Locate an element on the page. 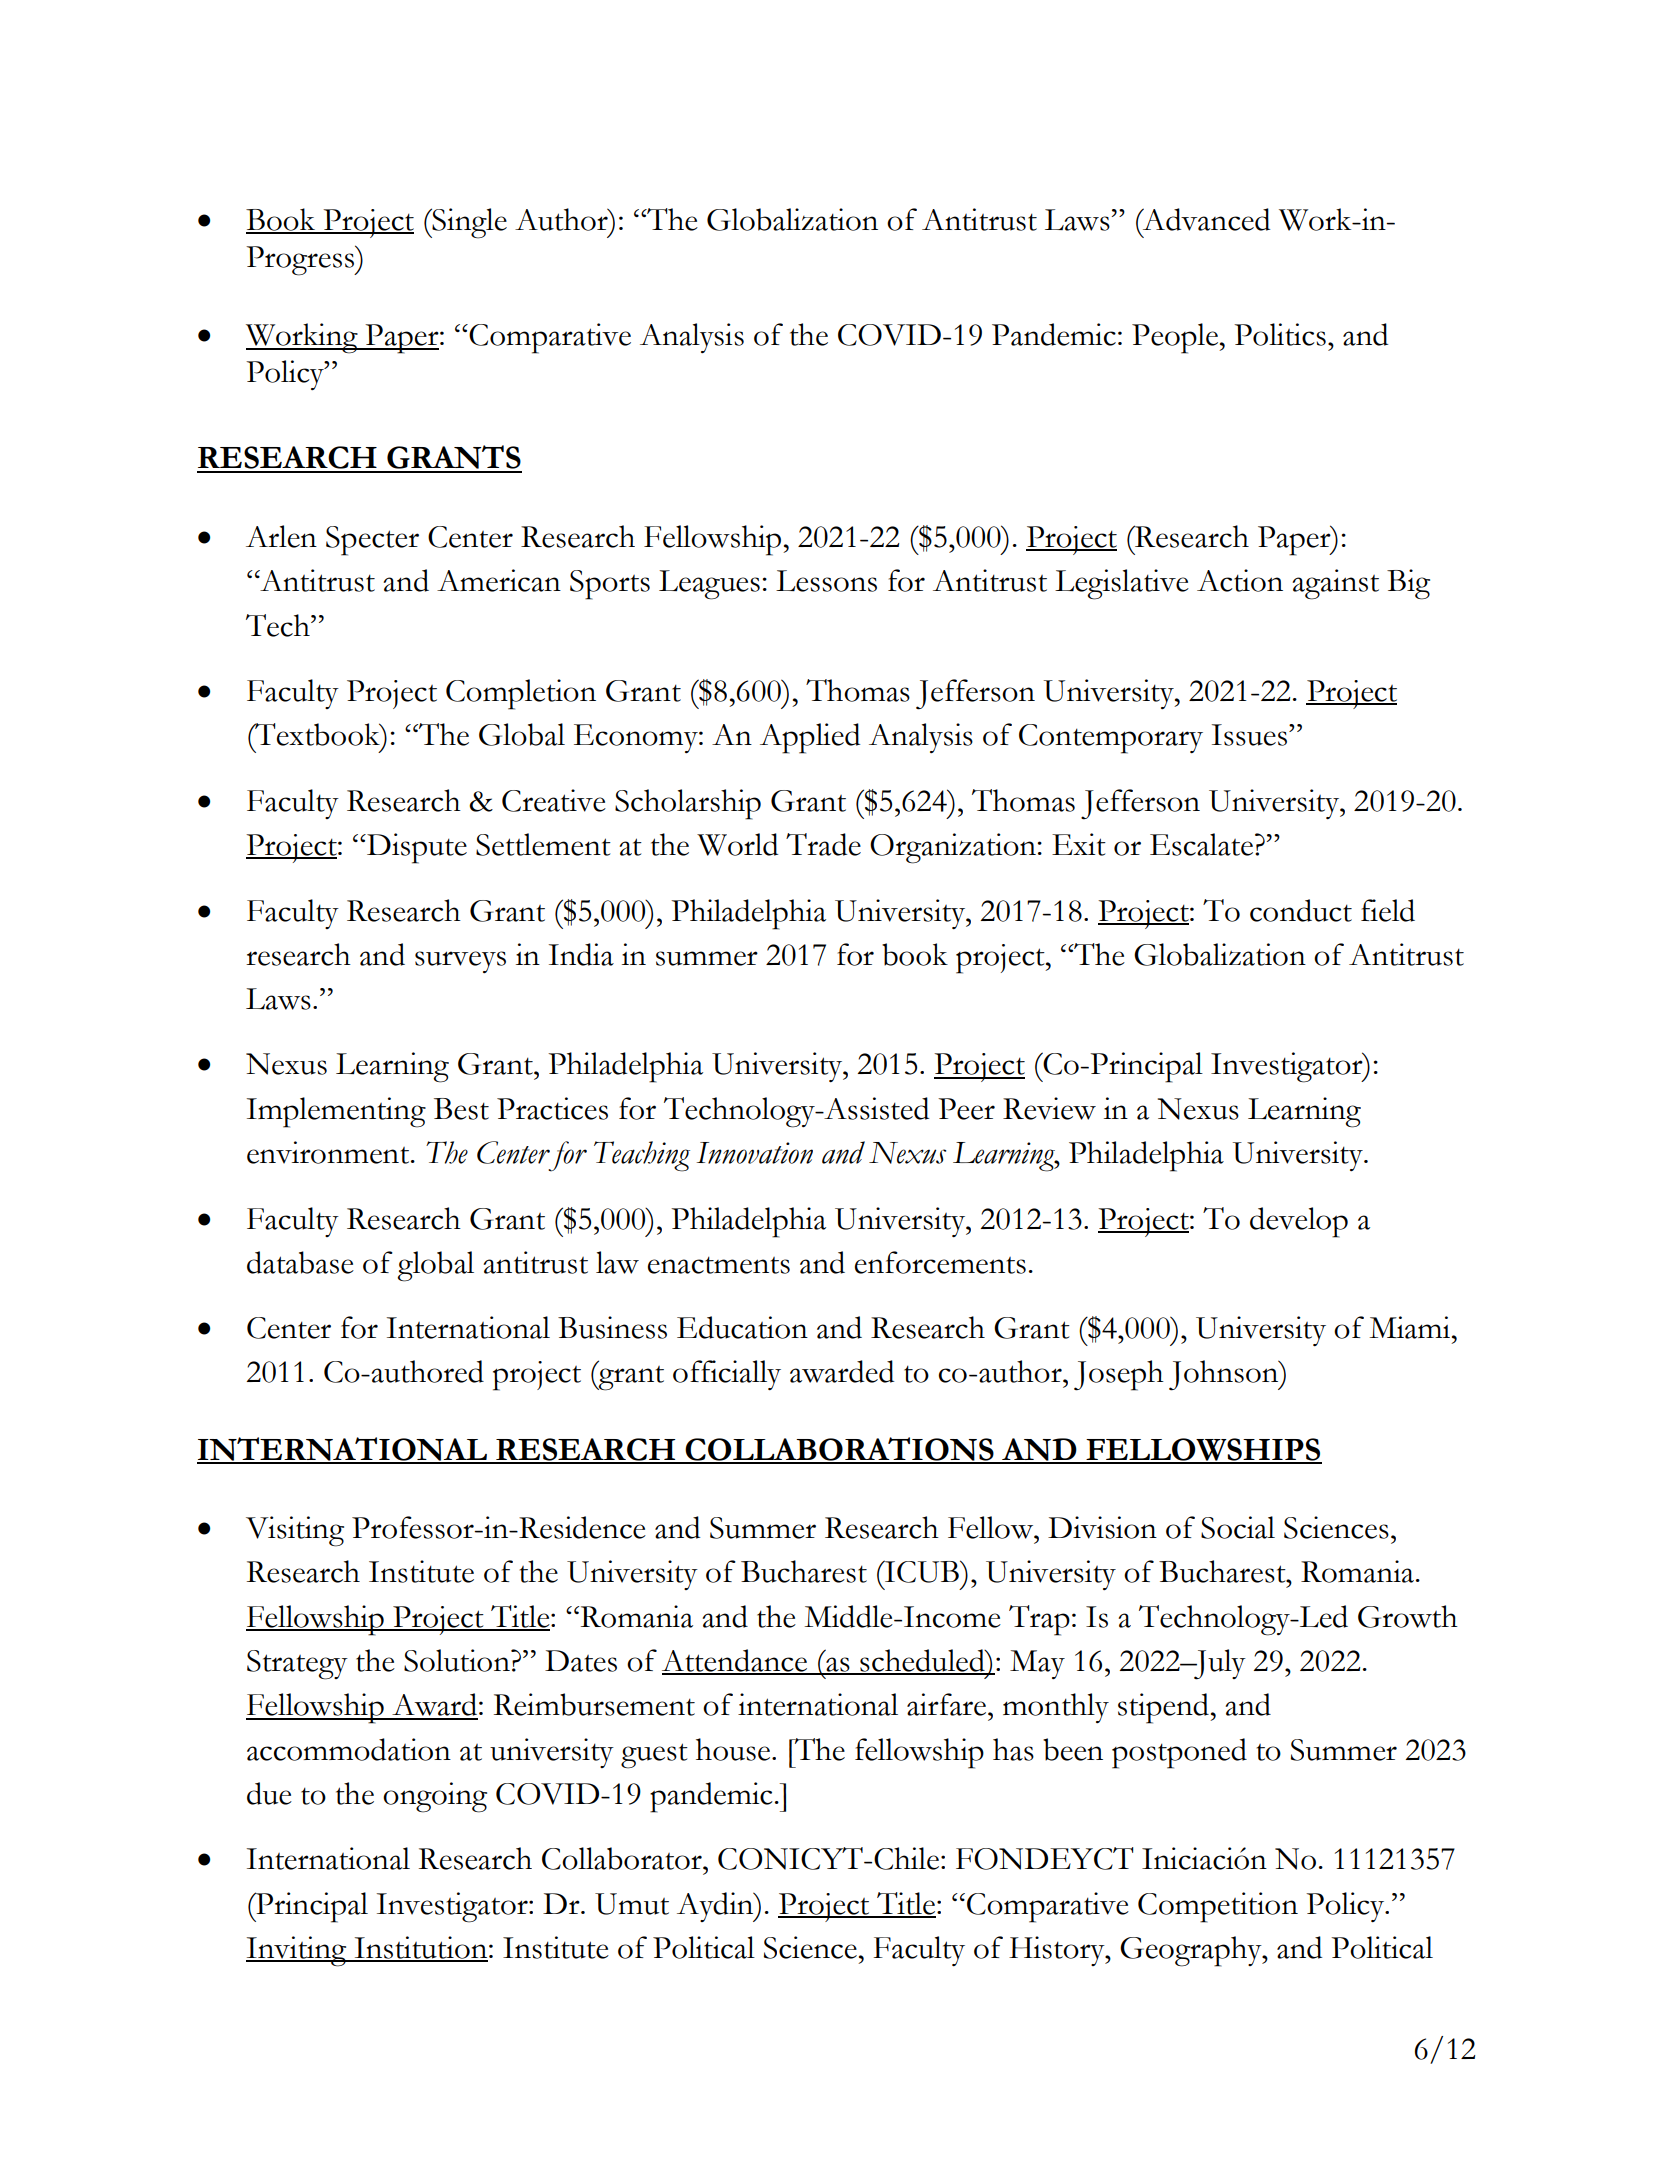  Specter is located at coordinates (372, 541).
